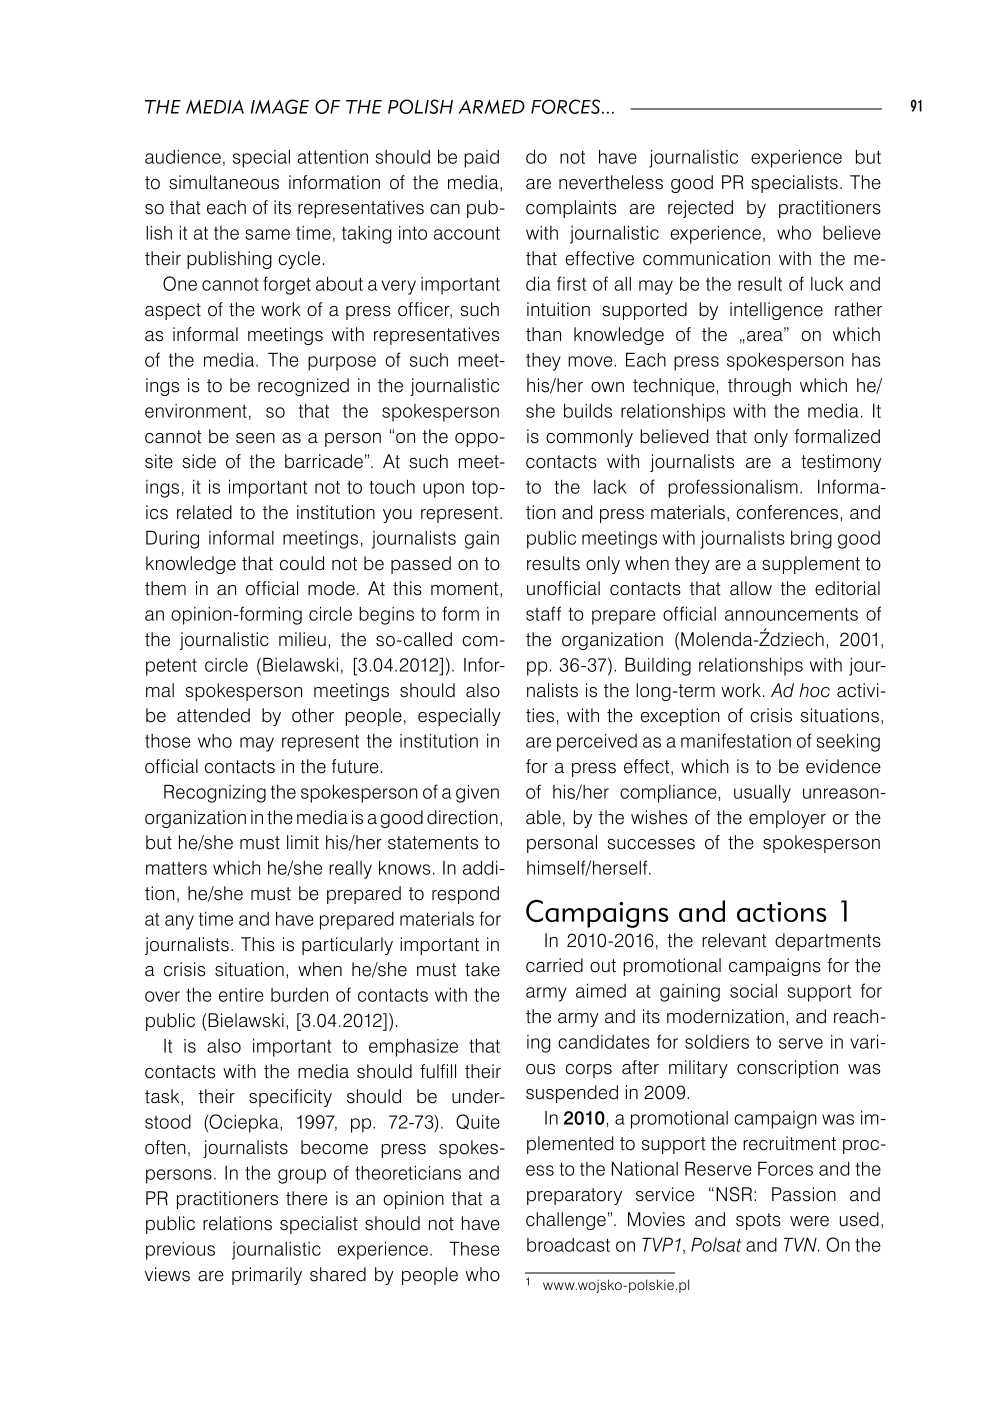 The width and height of the screenshot is (990, 1410). Describe the element at coordinates (759, 387) in the screenshot. I see `through` at that location.
